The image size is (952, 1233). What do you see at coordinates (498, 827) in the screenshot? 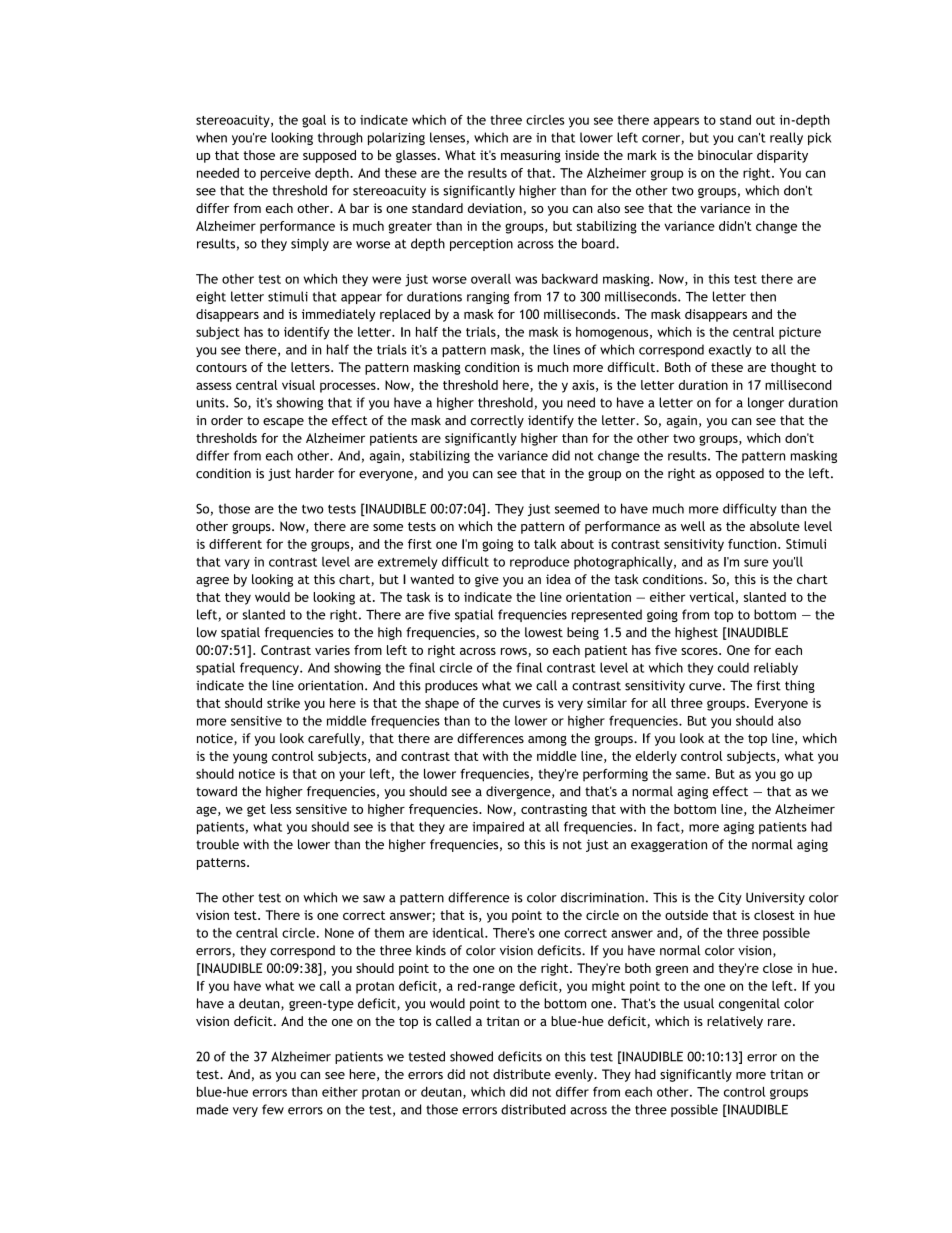
I see `impaired` at bounding box center [498, 827].
